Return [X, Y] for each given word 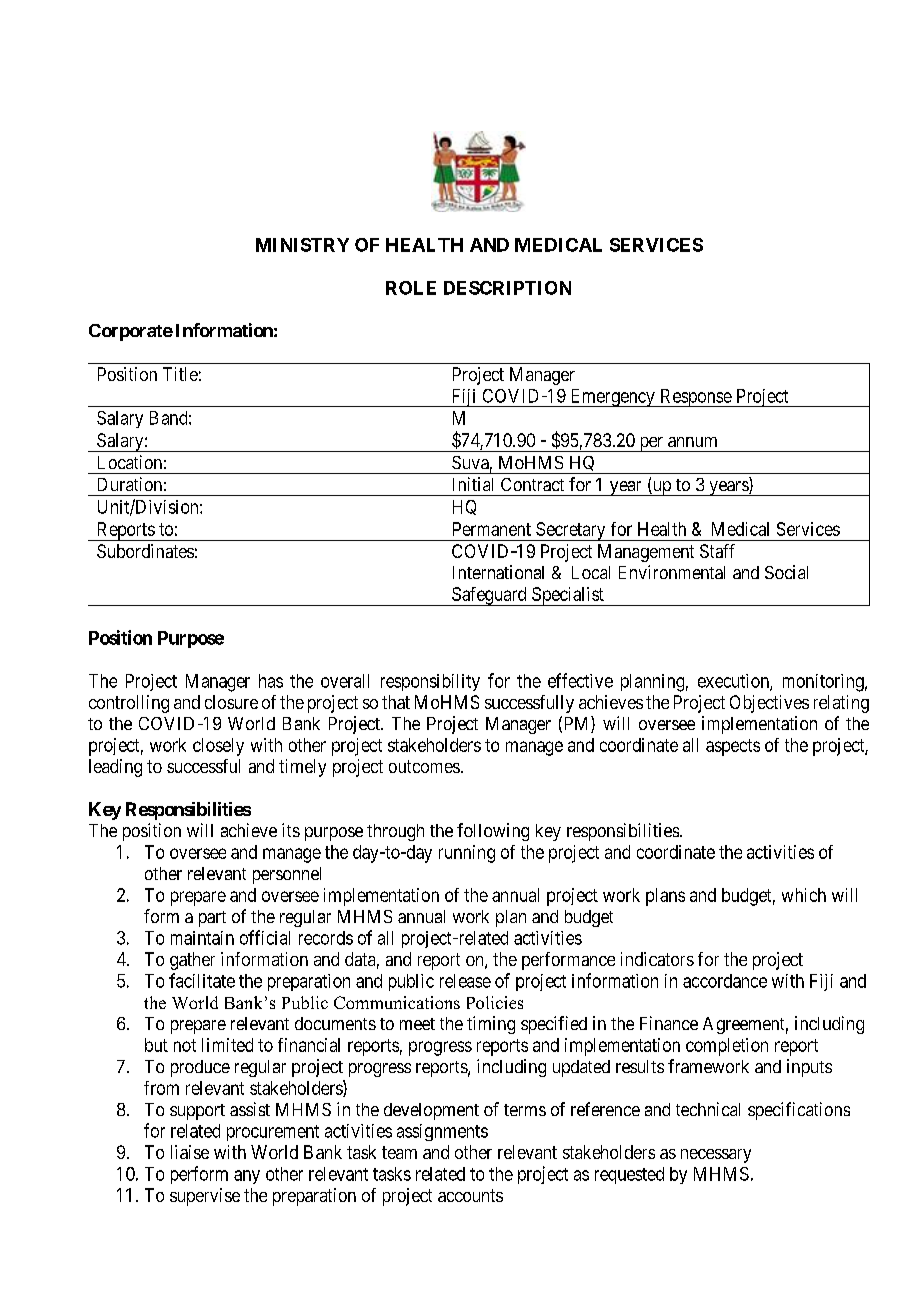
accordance [725, 981]
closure [231, 702]
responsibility [430, 682]
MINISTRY [302, 245]
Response [695, 398]
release [465, 981]
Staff [717, 551]
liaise [190, 1152]
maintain [202, 938]
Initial [473, 484]
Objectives [769, 704]
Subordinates [145, 551]
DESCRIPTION [507, 288]
